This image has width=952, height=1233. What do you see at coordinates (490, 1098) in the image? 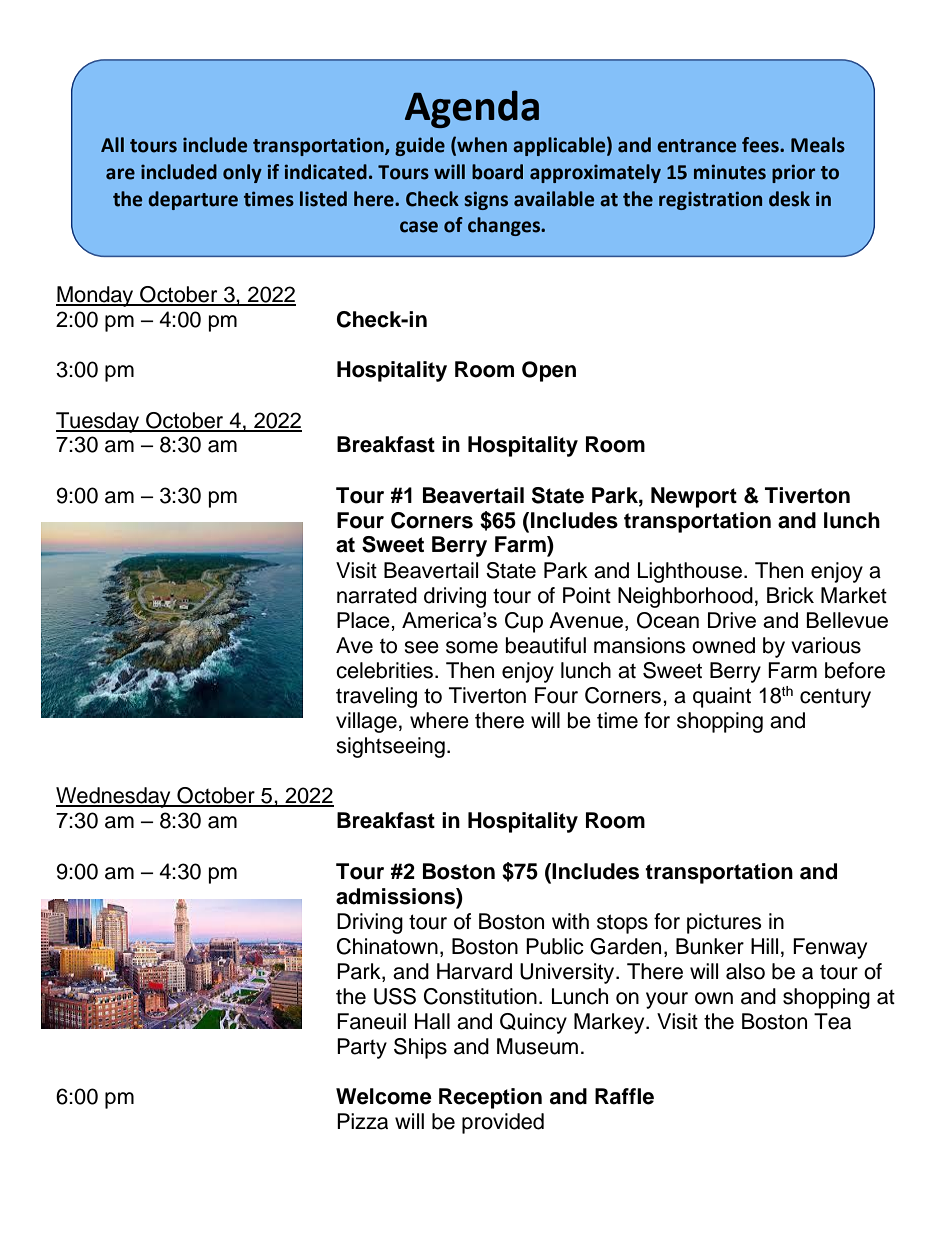
I see `Reception` at bounding box center [490, 1098].
